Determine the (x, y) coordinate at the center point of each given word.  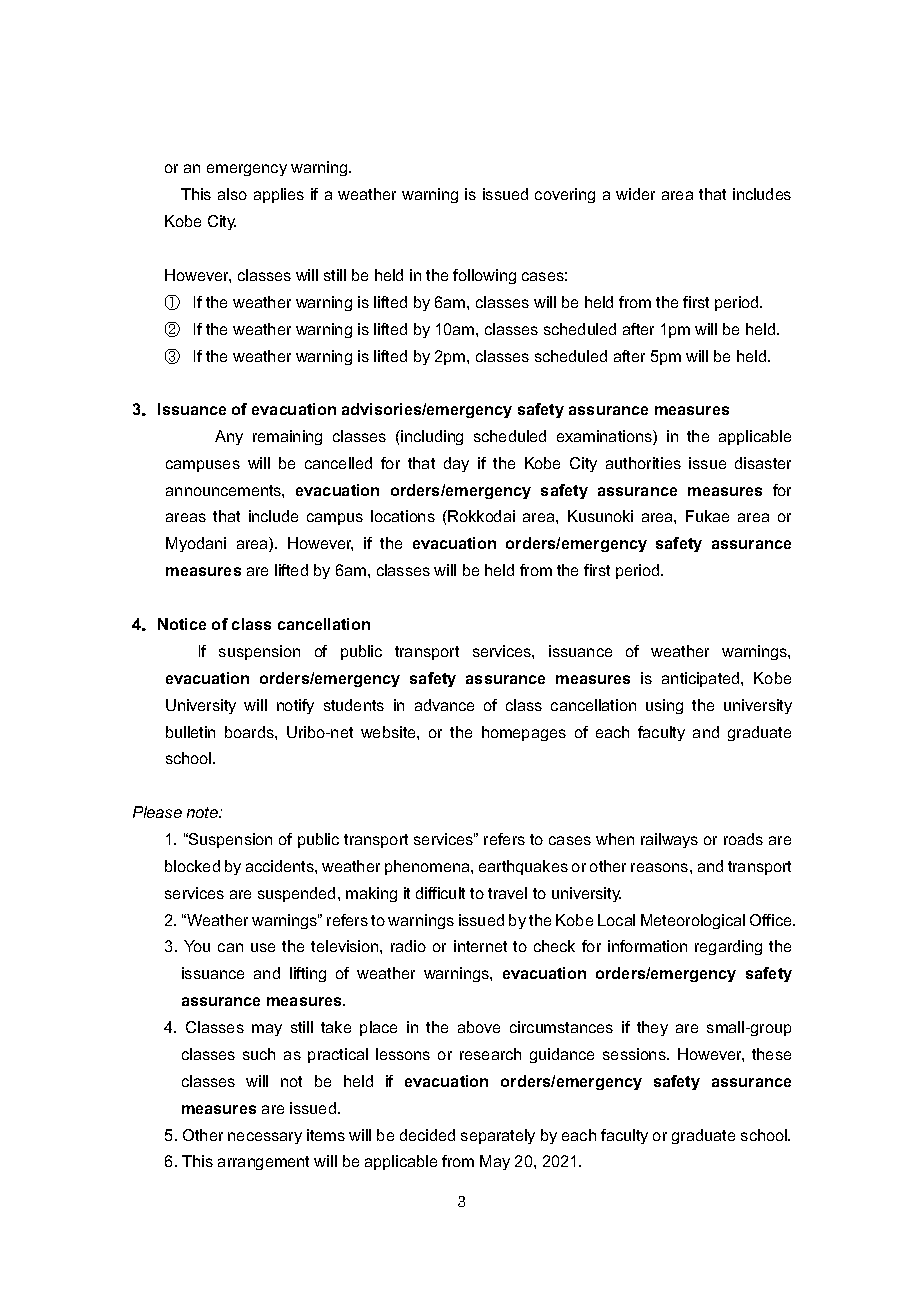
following (484, 276)
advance (444, 705)
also (232, 194)
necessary (265, 1138)
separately (498, 1136)
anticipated (702, 679)
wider (635, 194)
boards (250, 732)
